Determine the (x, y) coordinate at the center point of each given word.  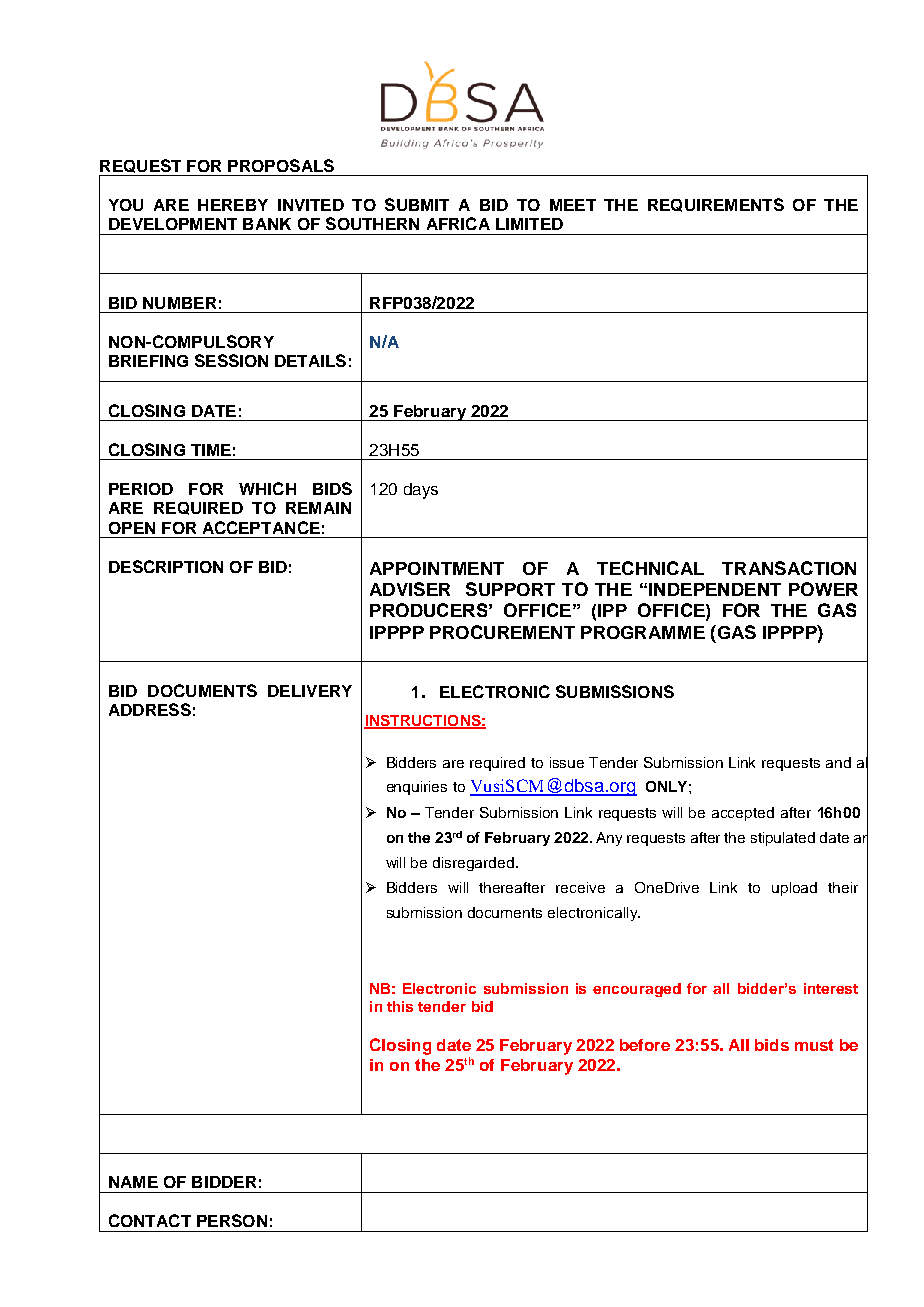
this (400, 1006)
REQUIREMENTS (716, 205)
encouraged (637, 990)
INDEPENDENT (715, 589)
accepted (743, 814)
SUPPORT (510, 589)
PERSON (232, 1220)
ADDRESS (150, 709)
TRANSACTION (789, 568)
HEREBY (233, 205)
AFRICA (458, 223)
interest (831, 988)
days (421, 491)
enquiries (417, 788)
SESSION (231, 360)
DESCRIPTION (166, 566)
